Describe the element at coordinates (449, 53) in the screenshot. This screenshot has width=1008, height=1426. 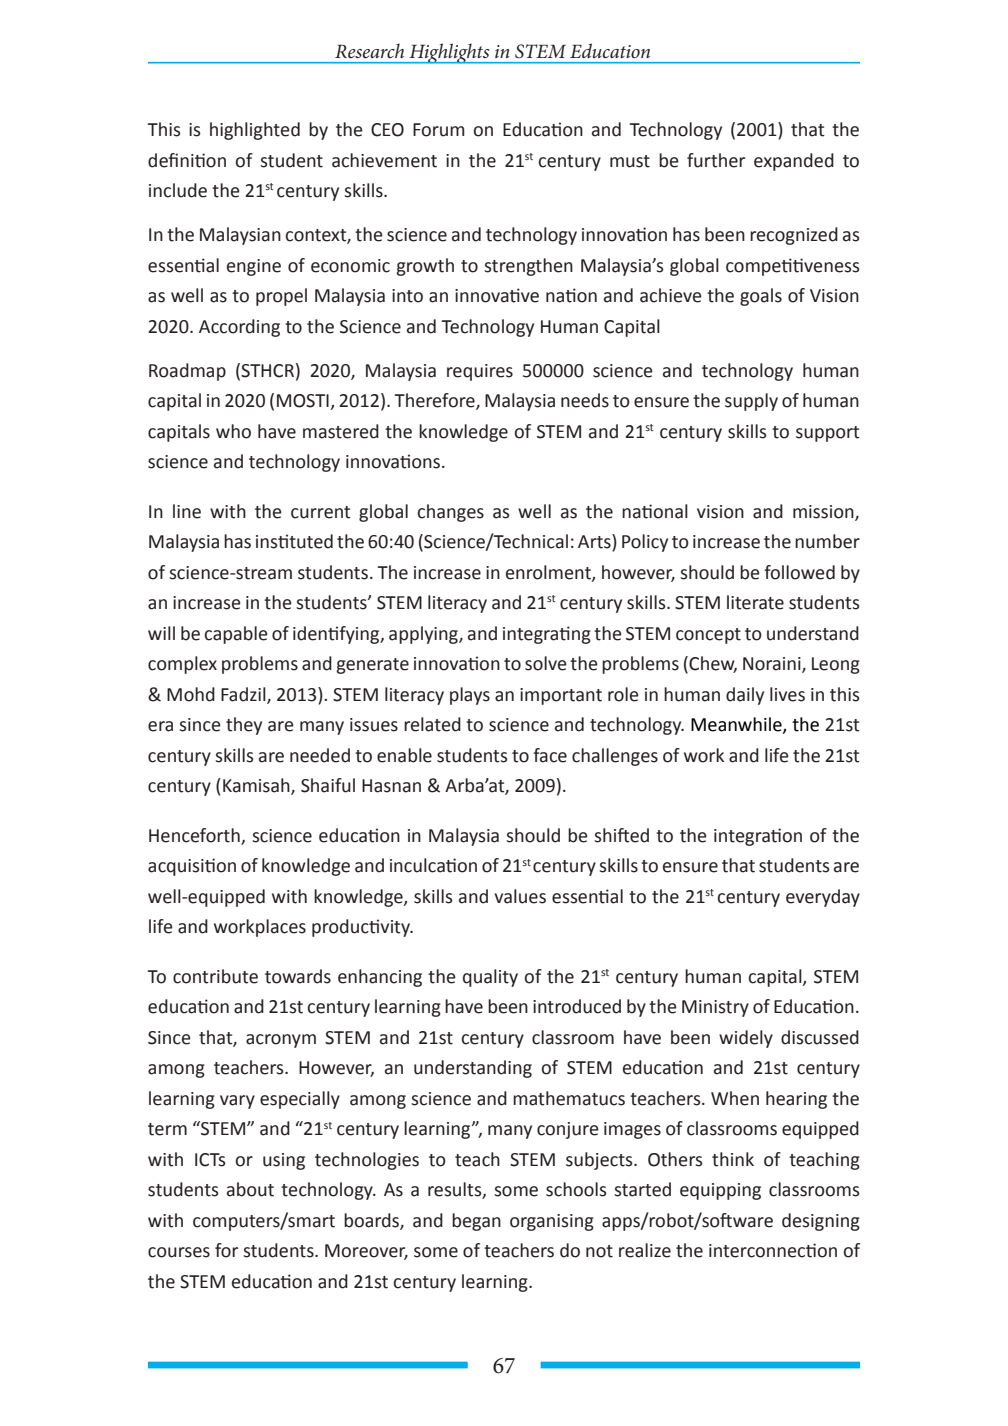
I see `Highlights` at that location.
